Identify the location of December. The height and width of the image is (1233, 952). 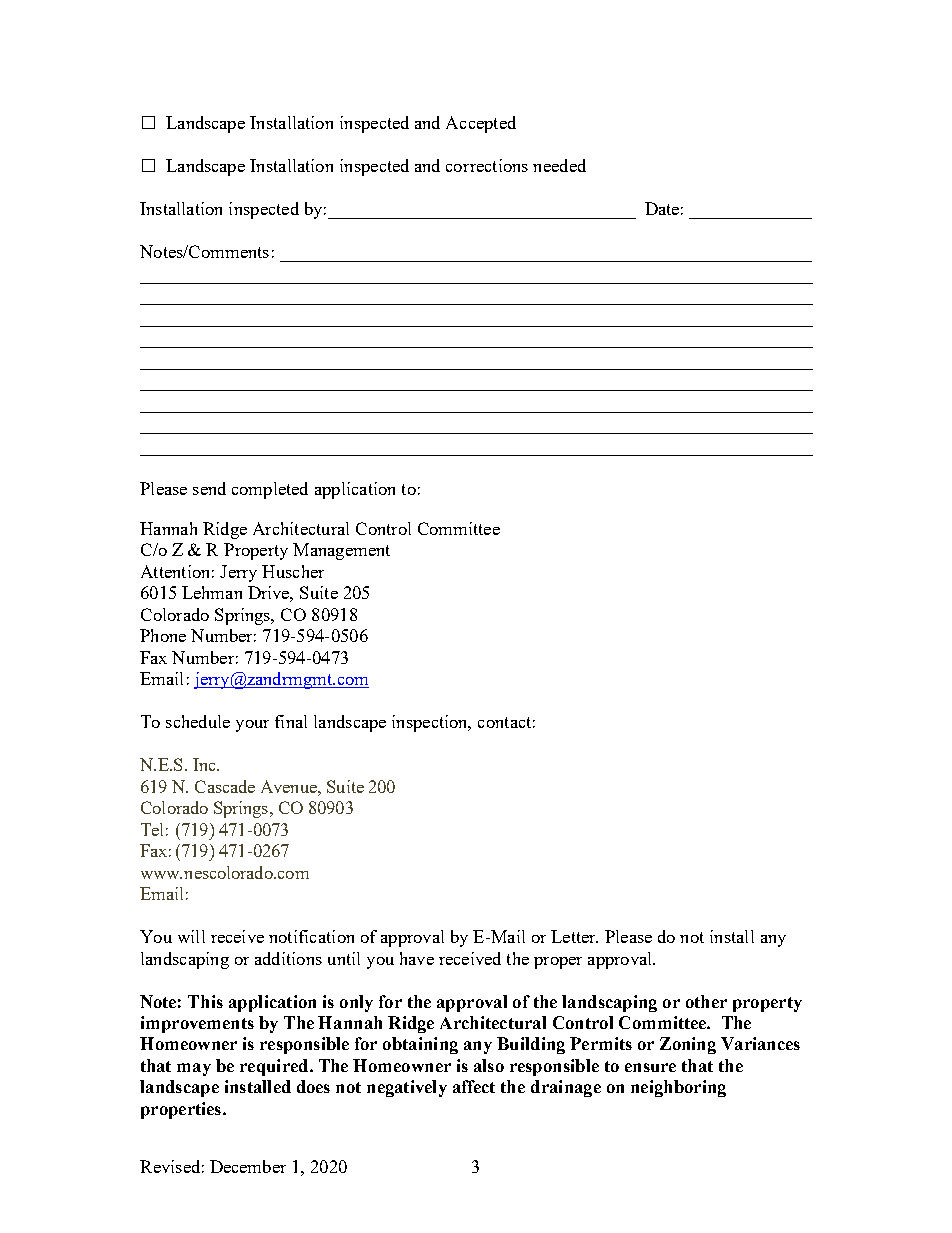
(248, 1166).
